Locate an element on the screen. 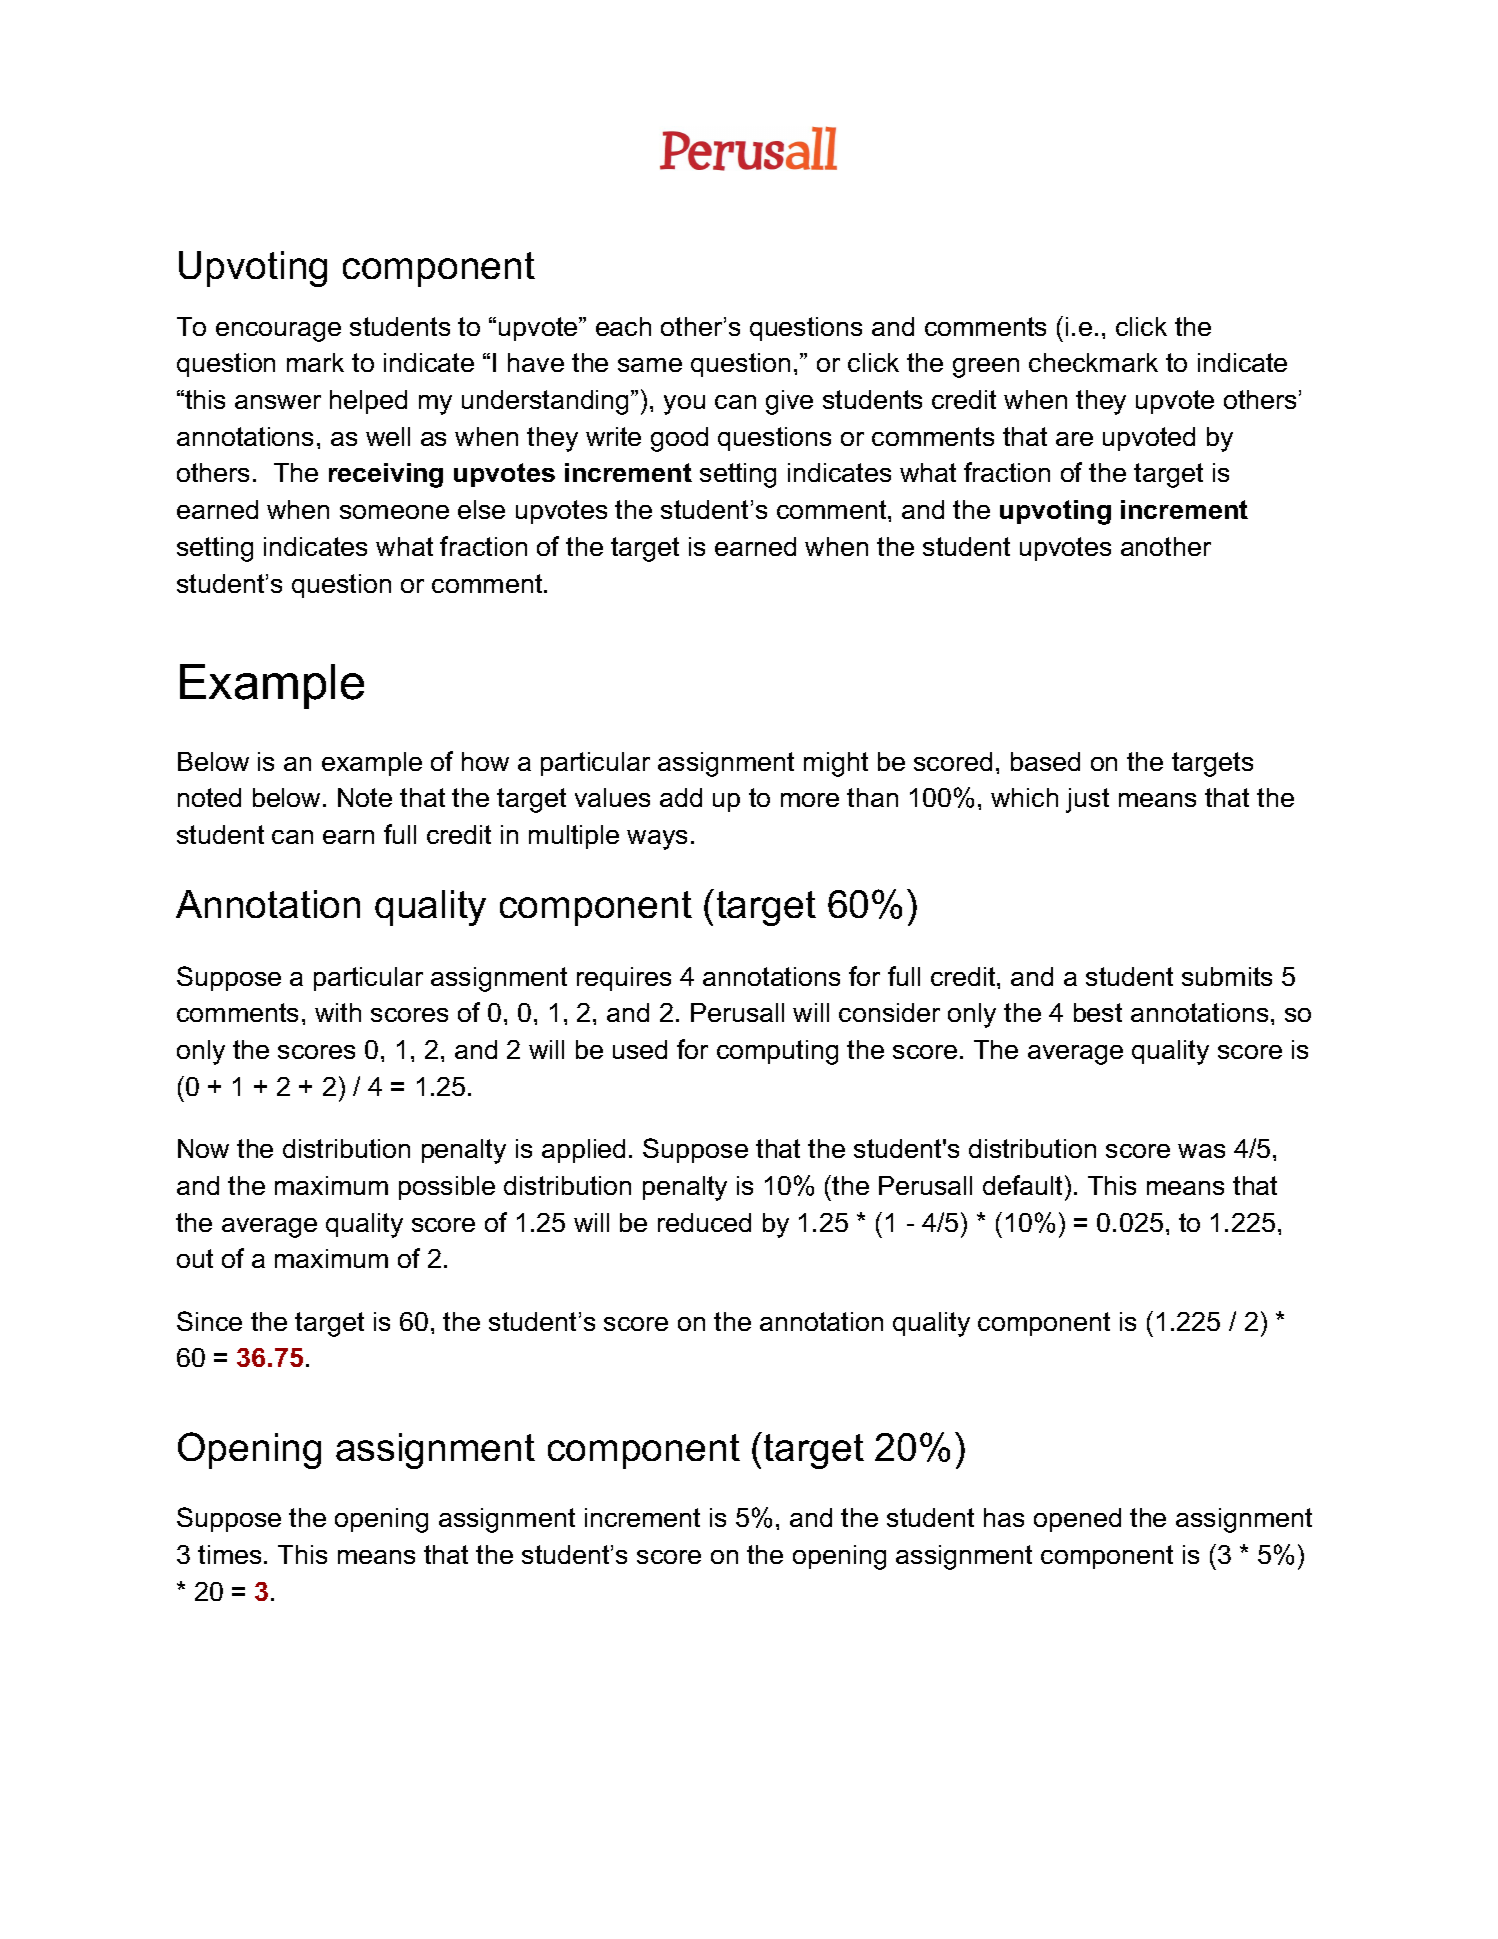  has is located at coordinates (1004, 1517).
